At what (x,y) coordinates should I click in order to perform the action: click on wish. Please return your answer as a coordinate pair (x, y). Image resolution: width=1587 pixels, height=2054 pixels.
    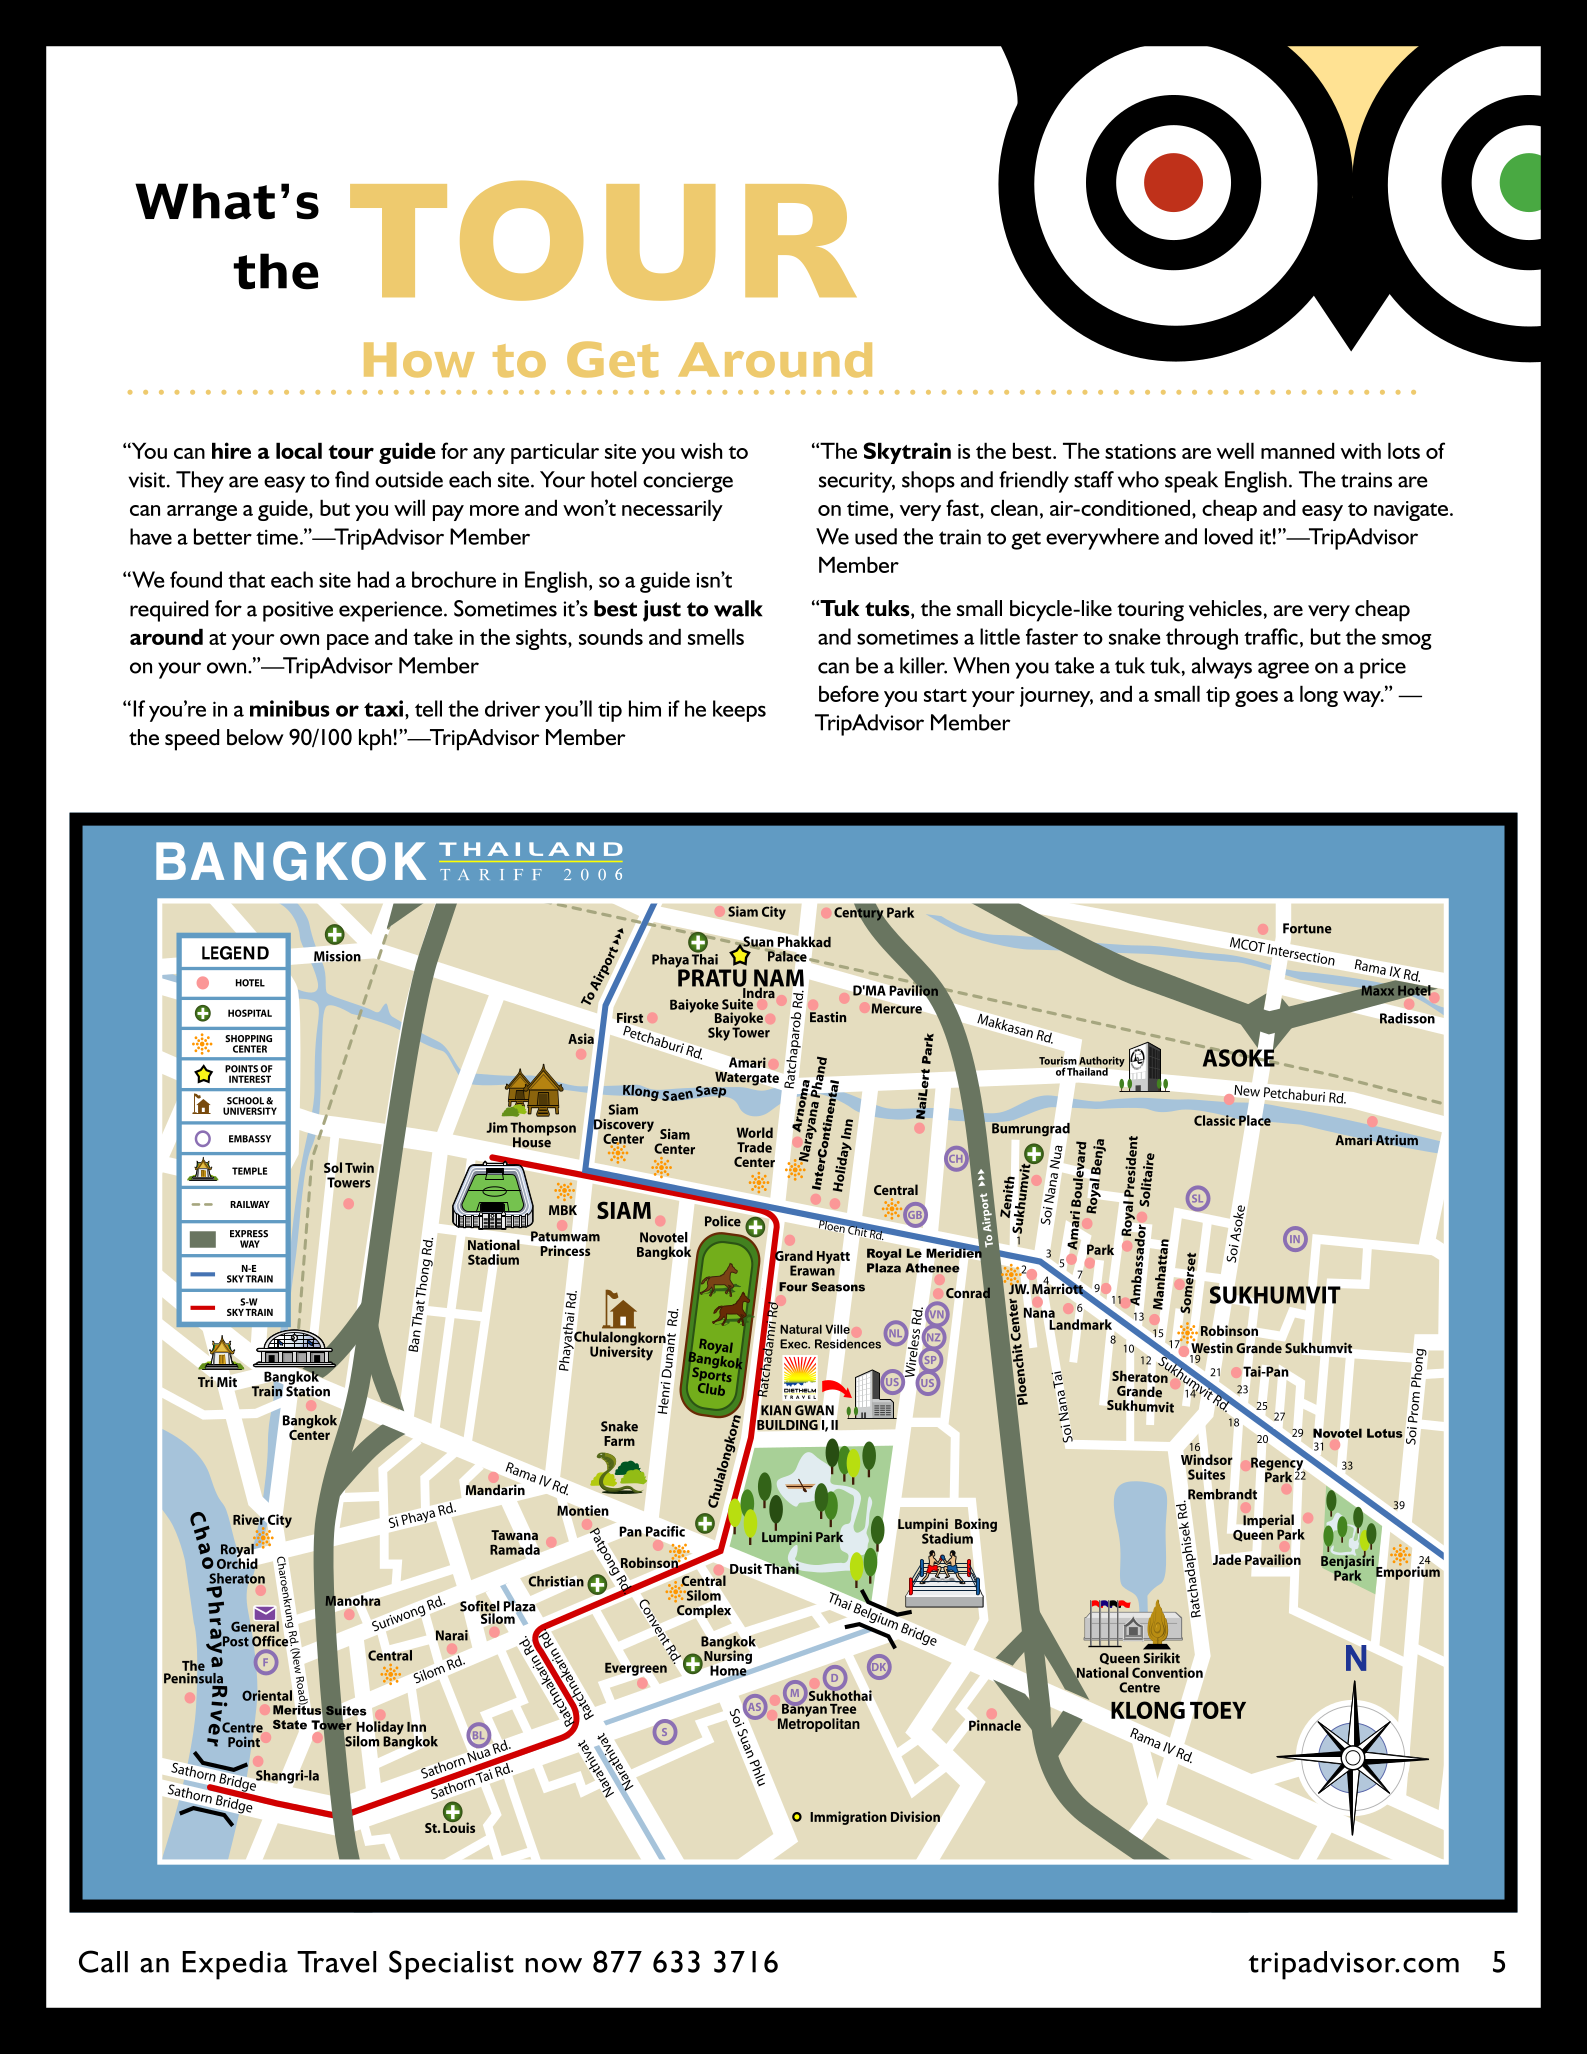
    Looking at the image, I should click on (701, 450).
